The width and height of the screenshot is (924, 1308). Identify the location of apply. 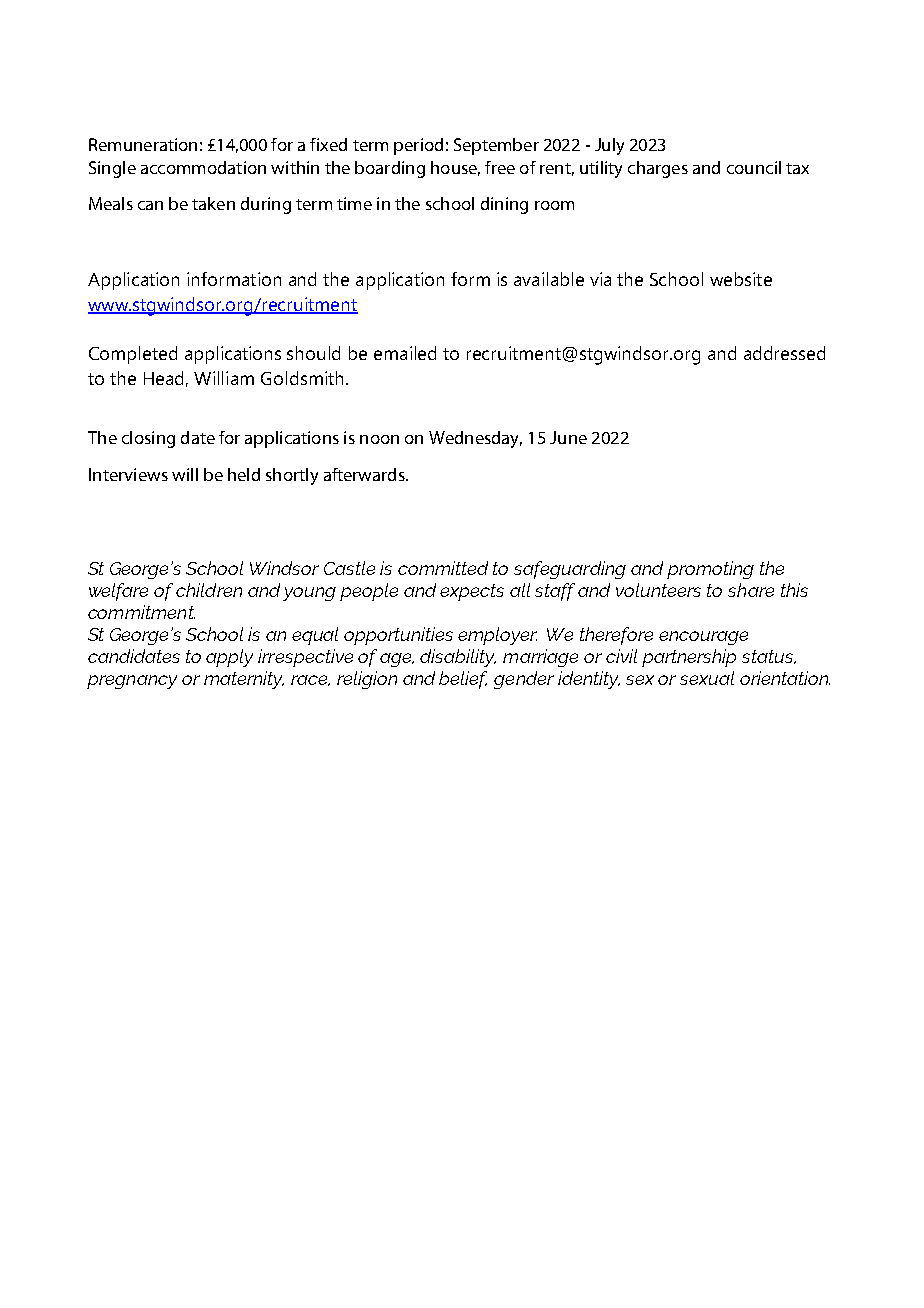
(229, 658).
